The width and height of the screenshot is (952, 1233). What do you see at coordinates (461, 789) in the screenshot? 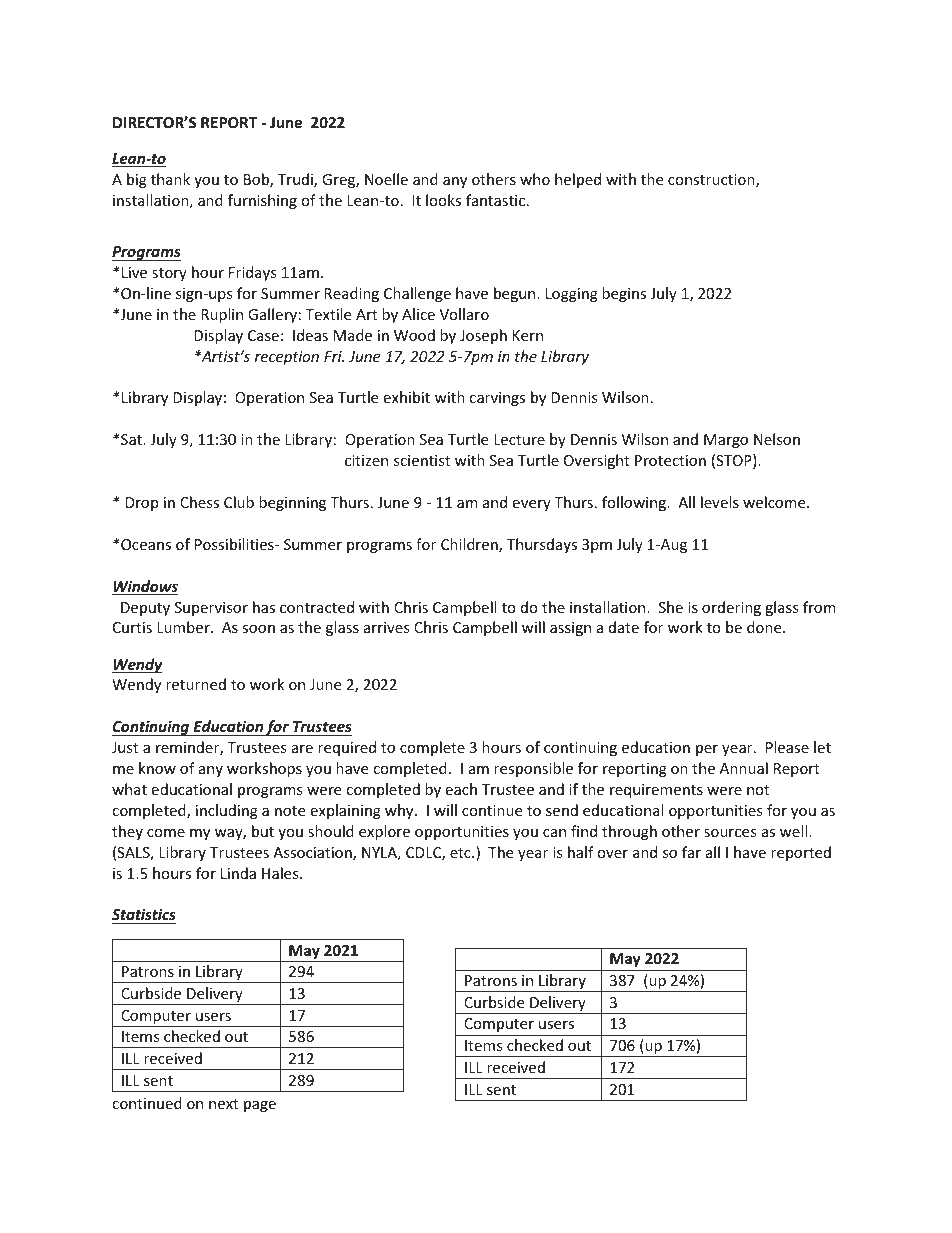
I see `each` at bounding box center [461, 789].
